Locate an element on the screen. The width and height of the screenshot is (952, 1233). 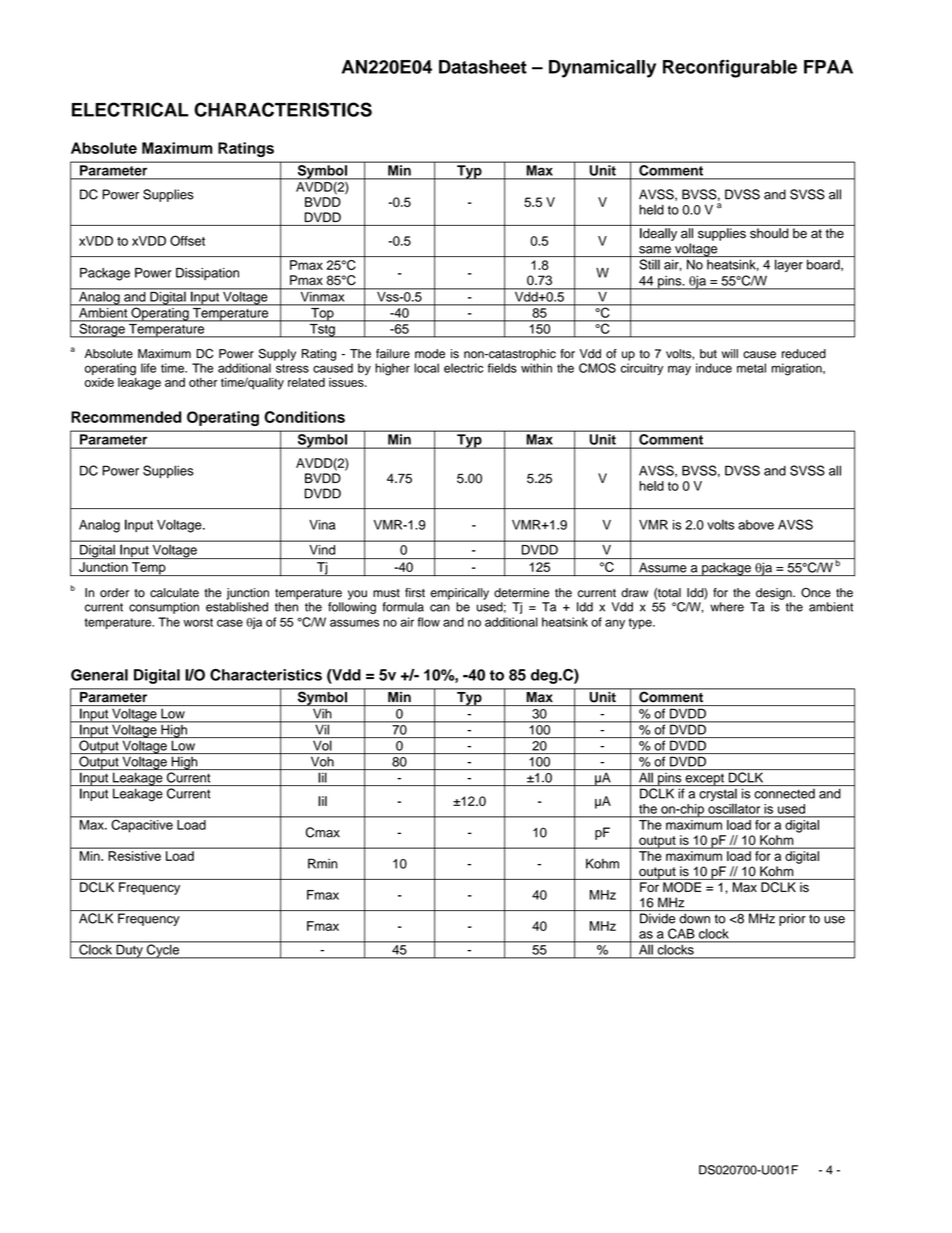
worst is located at coordinates (198, 622).
